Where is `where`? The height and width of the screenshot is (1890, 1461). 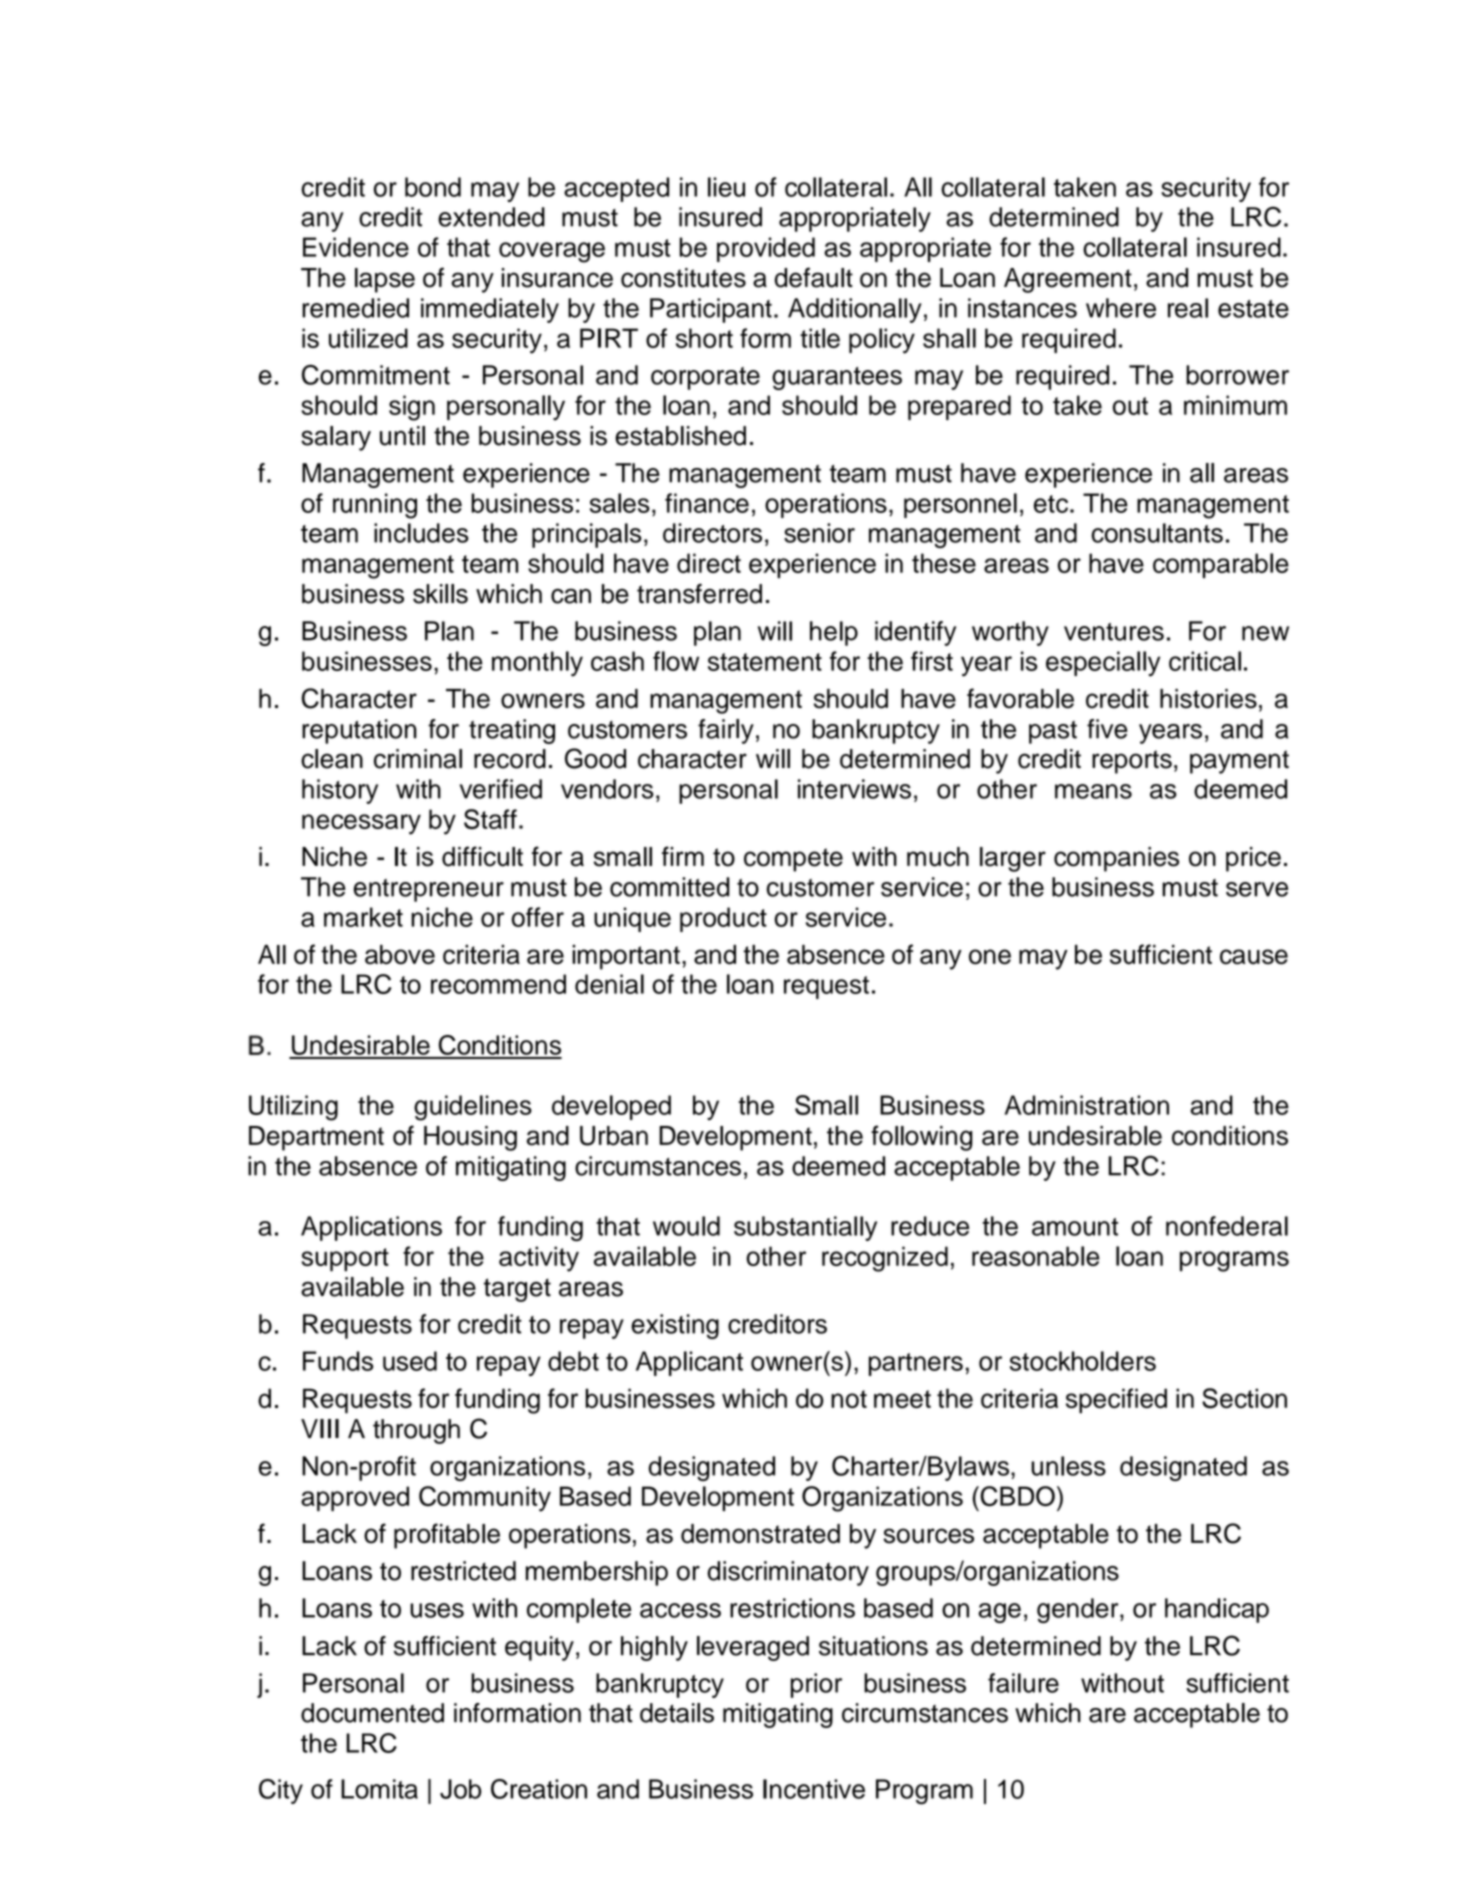
where is located at coordinates (1121, 308).
